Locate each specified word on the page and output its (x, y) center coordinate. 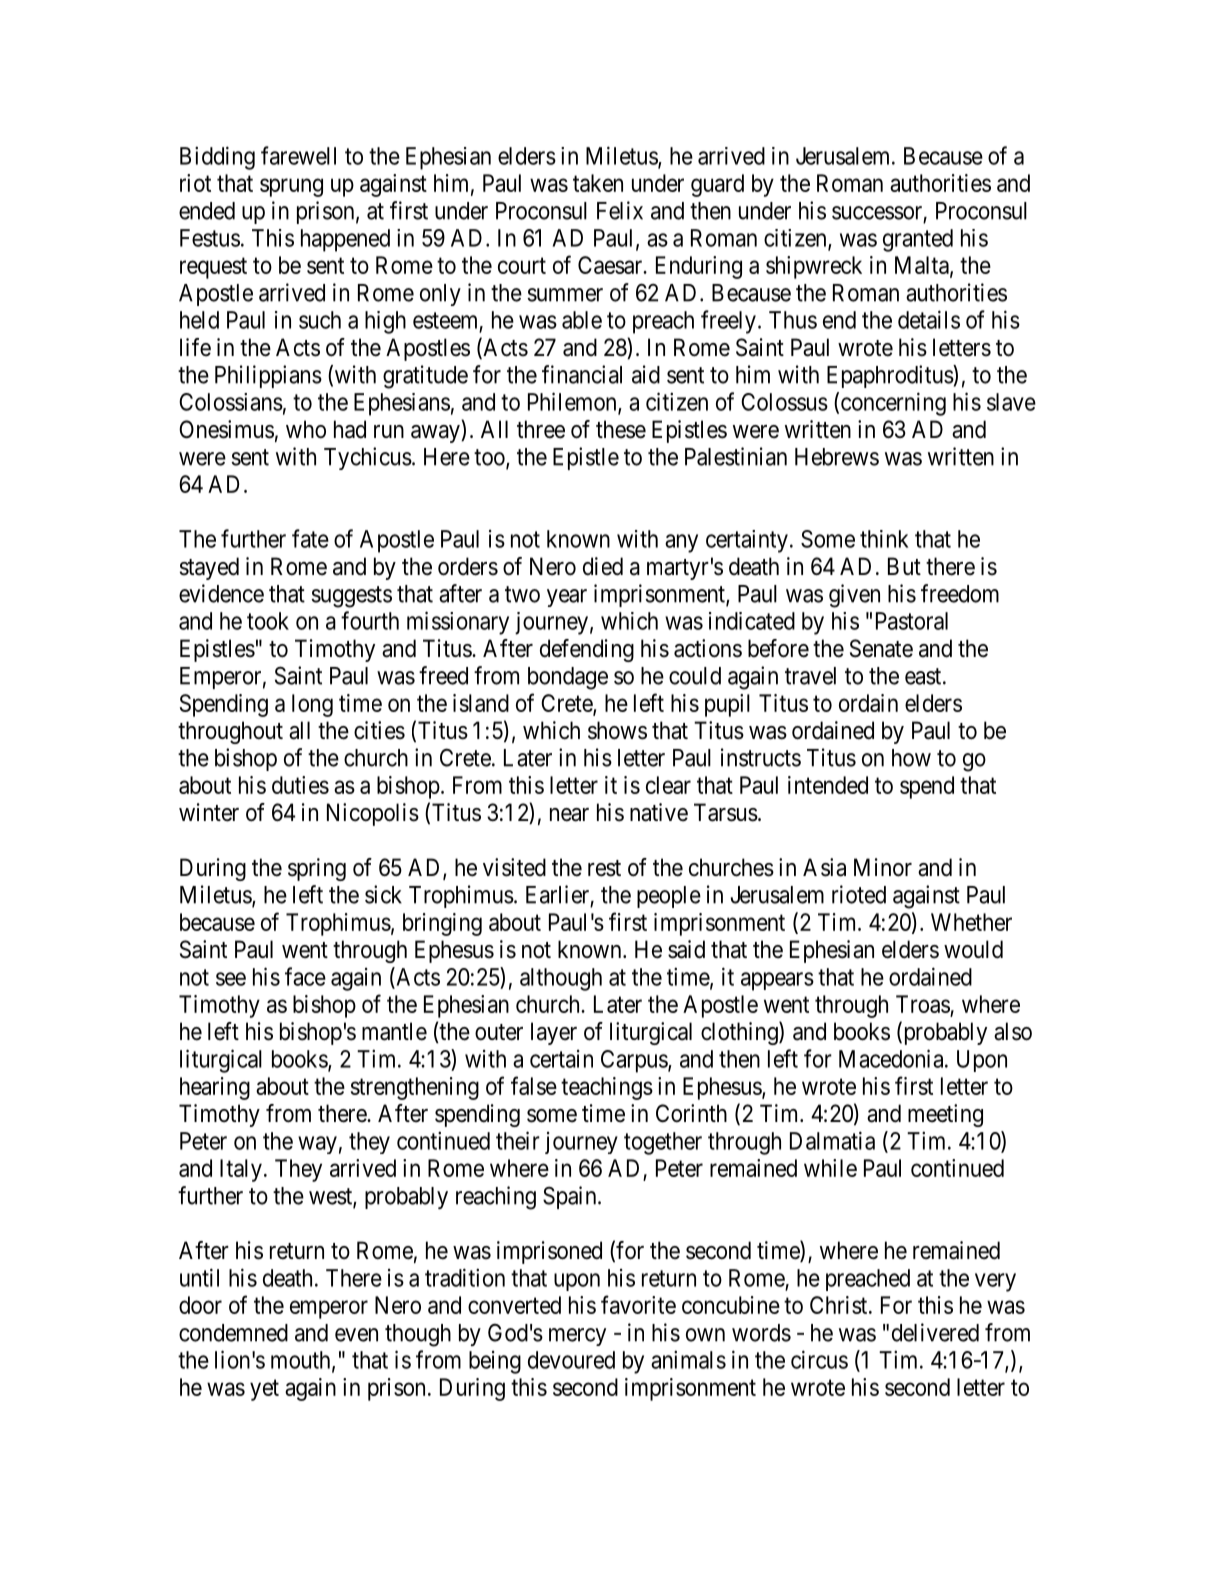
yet (264, 1390)
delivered (935, 1332)
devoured (571, 1360)
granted (918, 240)
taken (598, 183)
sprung (291, 187)
